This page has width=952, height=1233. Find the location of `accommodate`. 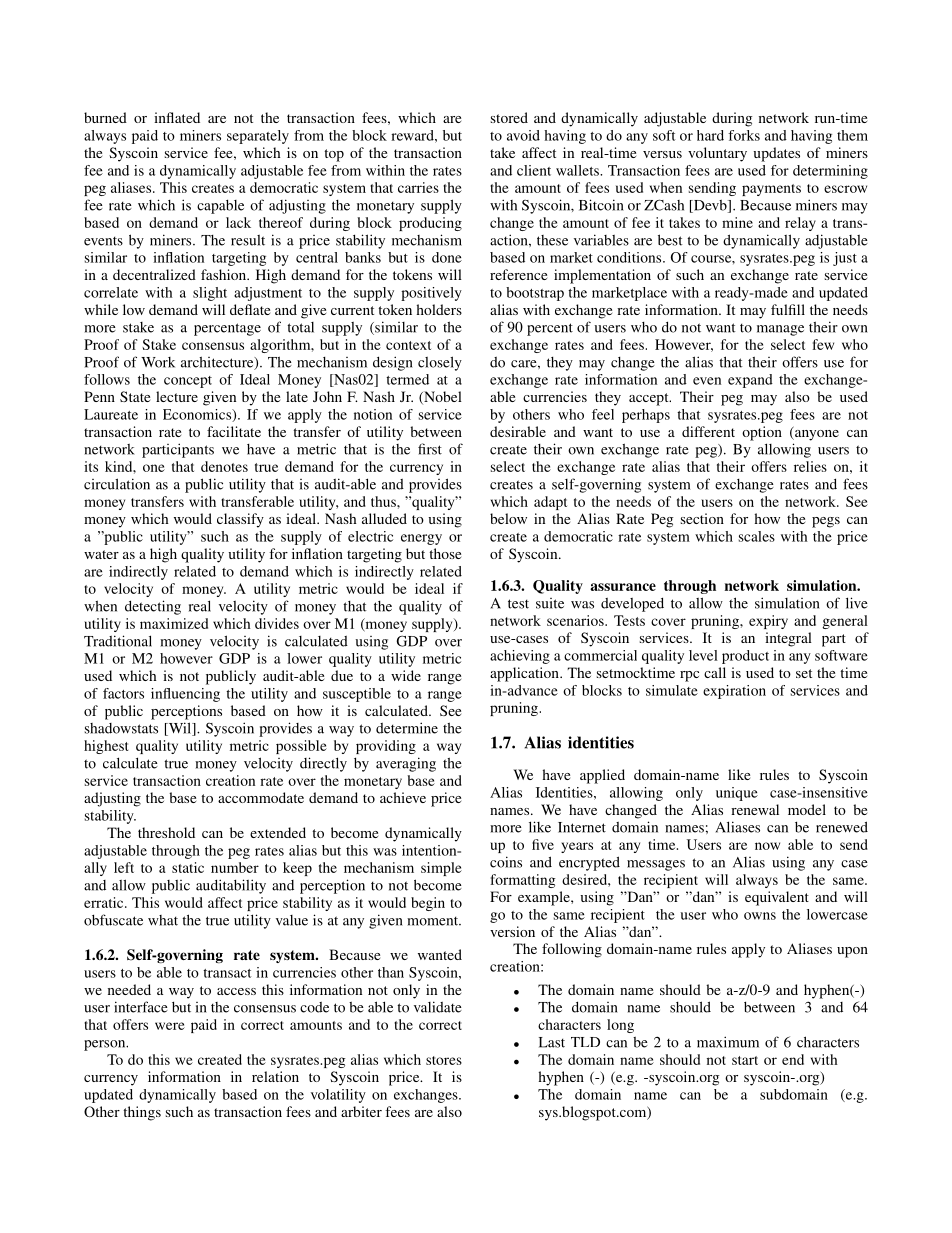

accommodate is located at coordinates (261, 797).
